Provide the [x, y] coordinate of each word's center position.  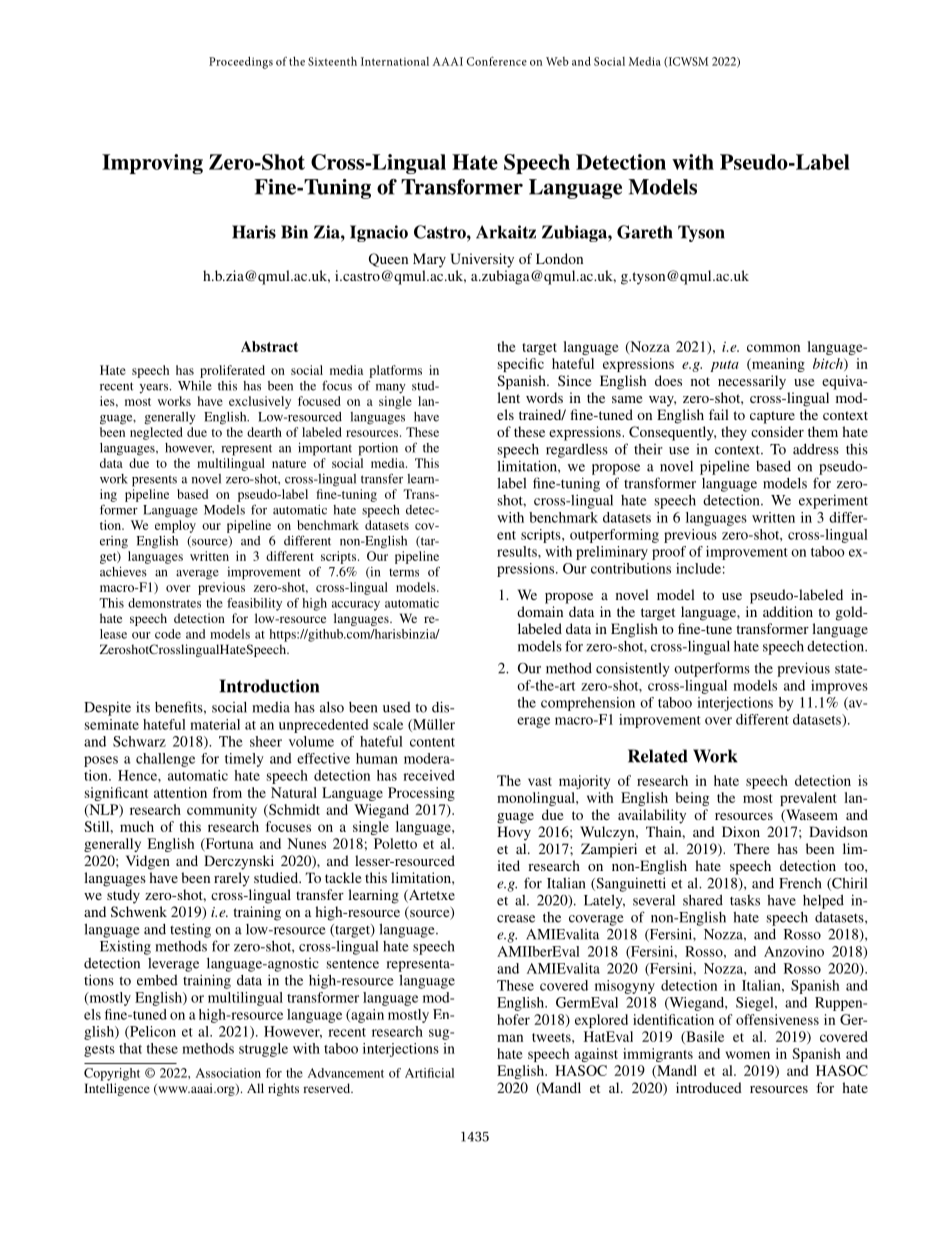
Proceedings [241, 62]
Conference [497, 61]
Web [557, 61]
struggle [263, 1050]
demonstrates [164, 603]
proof [669, 553]
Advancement [346, 1073]
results [518, 551]
